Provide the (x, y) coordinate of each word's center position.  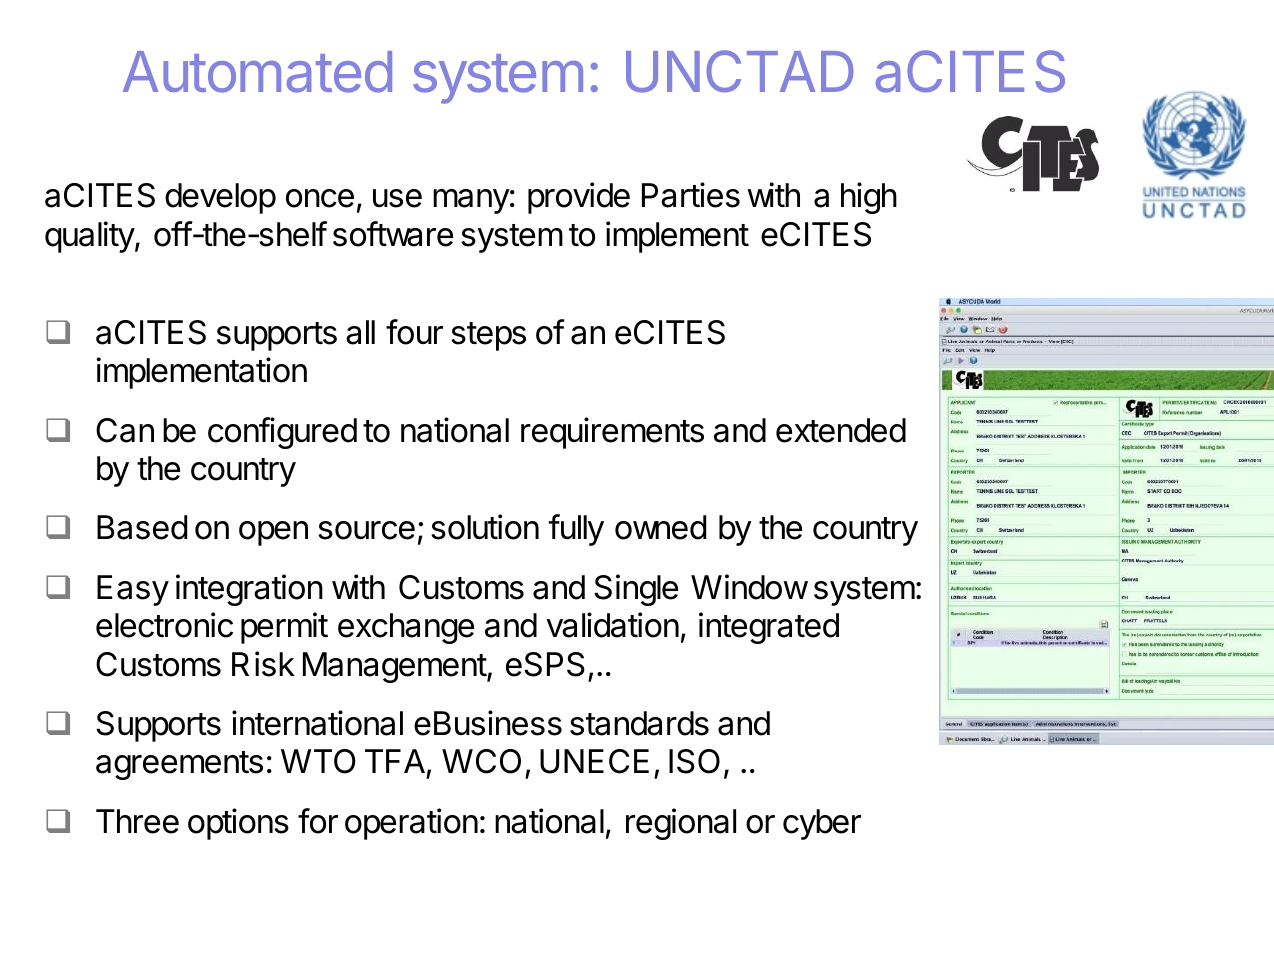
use (397, 198)
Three (137, 821)
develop (220, 198)
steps (488, 336)
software (393, 234)
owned (660, 527)
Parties (691, 195)
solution (485, 527)
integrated (769, 628)
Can (125, 430)
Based (142, 527)
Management (395, 667)
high (869, 198)
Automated (257, 72)
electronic (164, 625)
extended (841, 430)
